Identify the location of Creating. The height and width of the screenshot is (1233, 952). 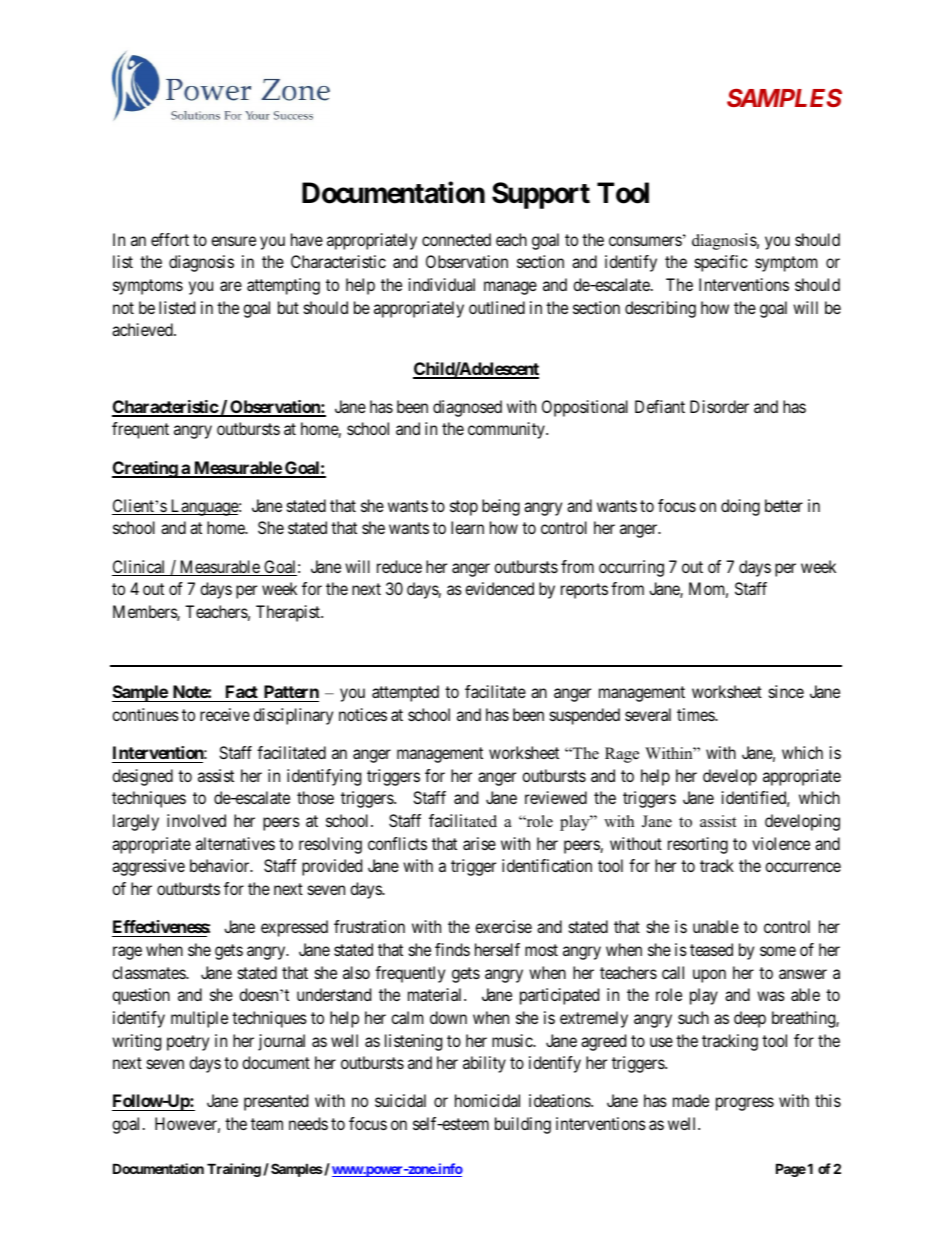
(145, 469).
